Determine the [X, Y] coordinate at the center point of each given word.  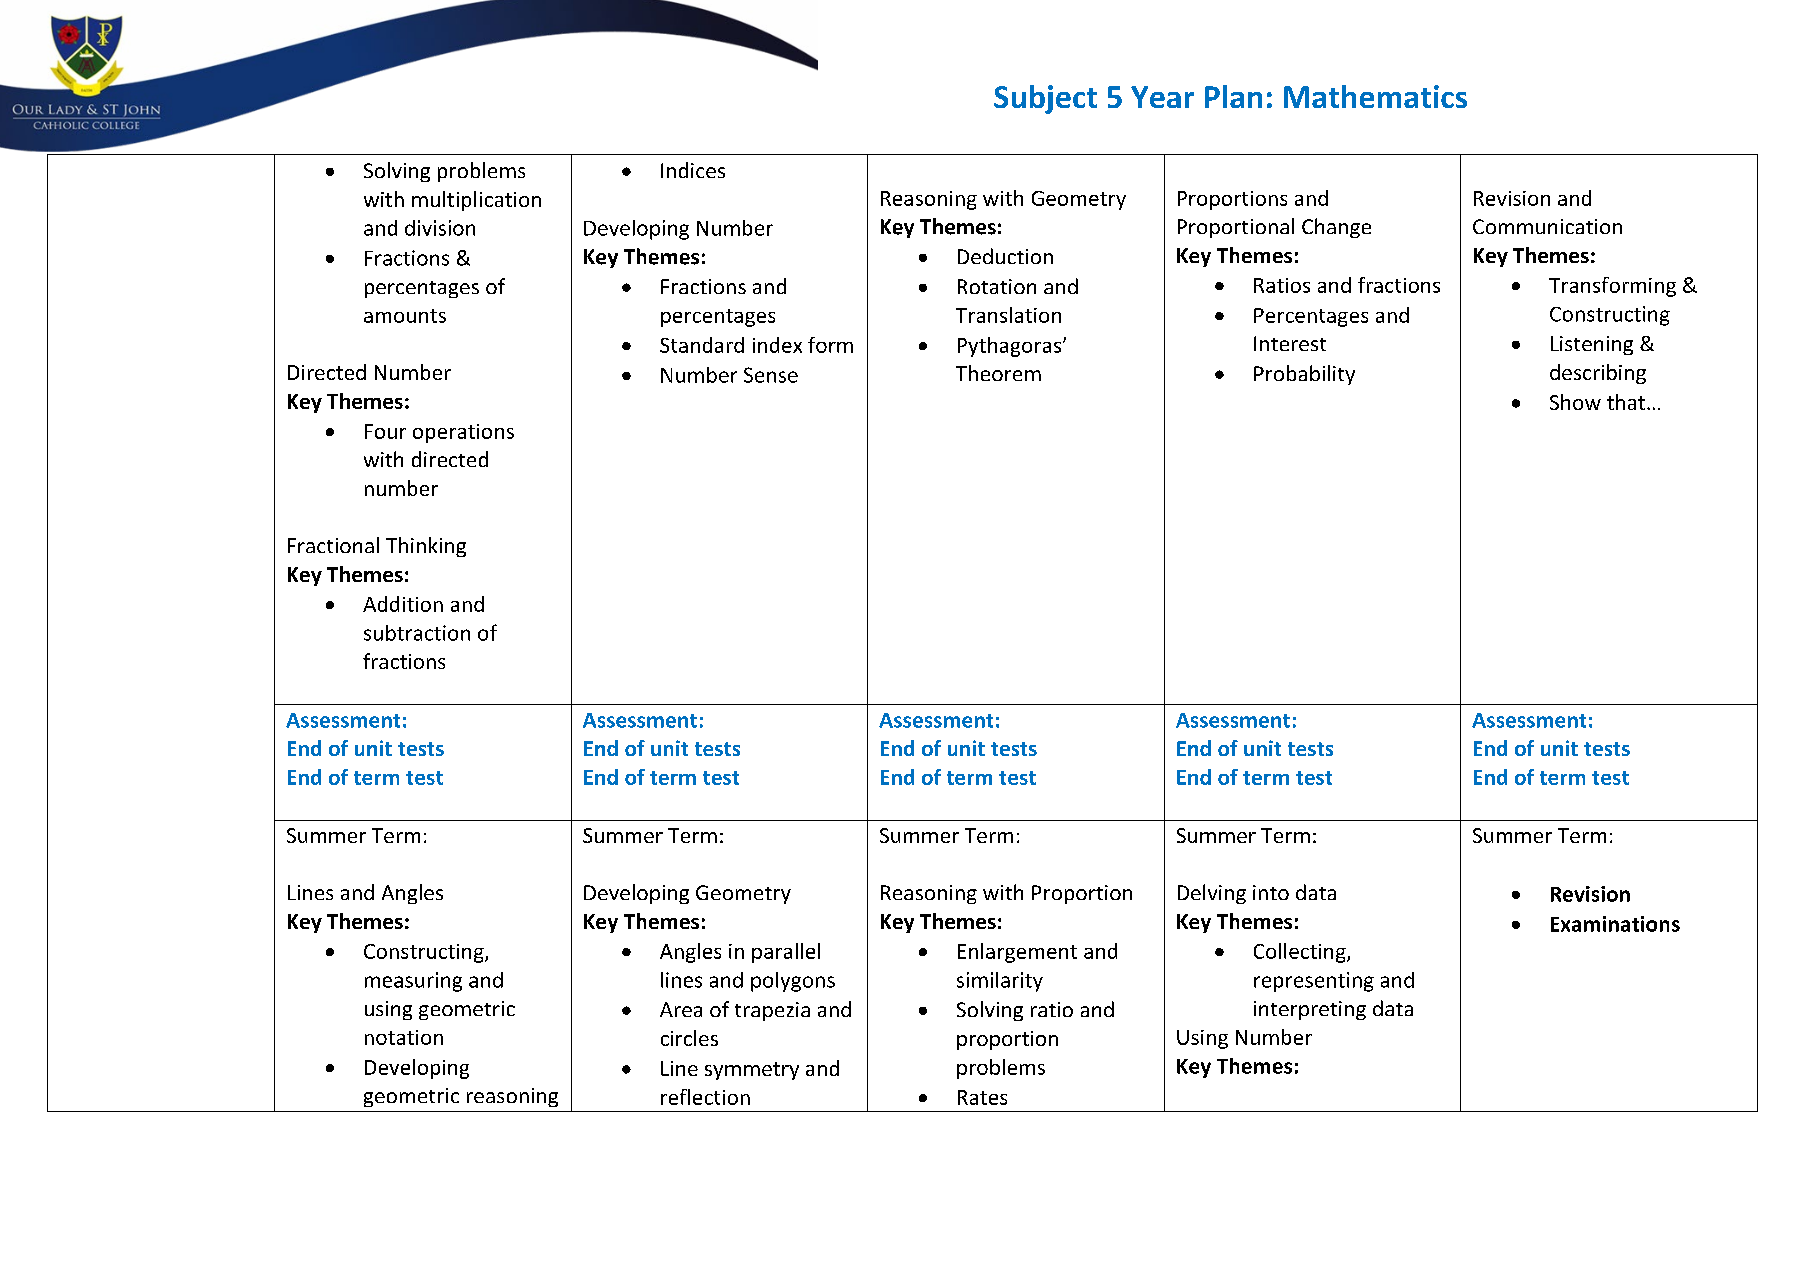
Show [1575, 402]
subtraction [417, 633]
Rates [982, 1097]
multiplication [476, 201]
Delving [1212, 894]
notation [404, 1037]
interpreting [1310, 1010]
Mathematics [1375, 96]
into [1271, 892]
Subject [1045, 99]
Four [385, 431]
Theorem [998, 373]
